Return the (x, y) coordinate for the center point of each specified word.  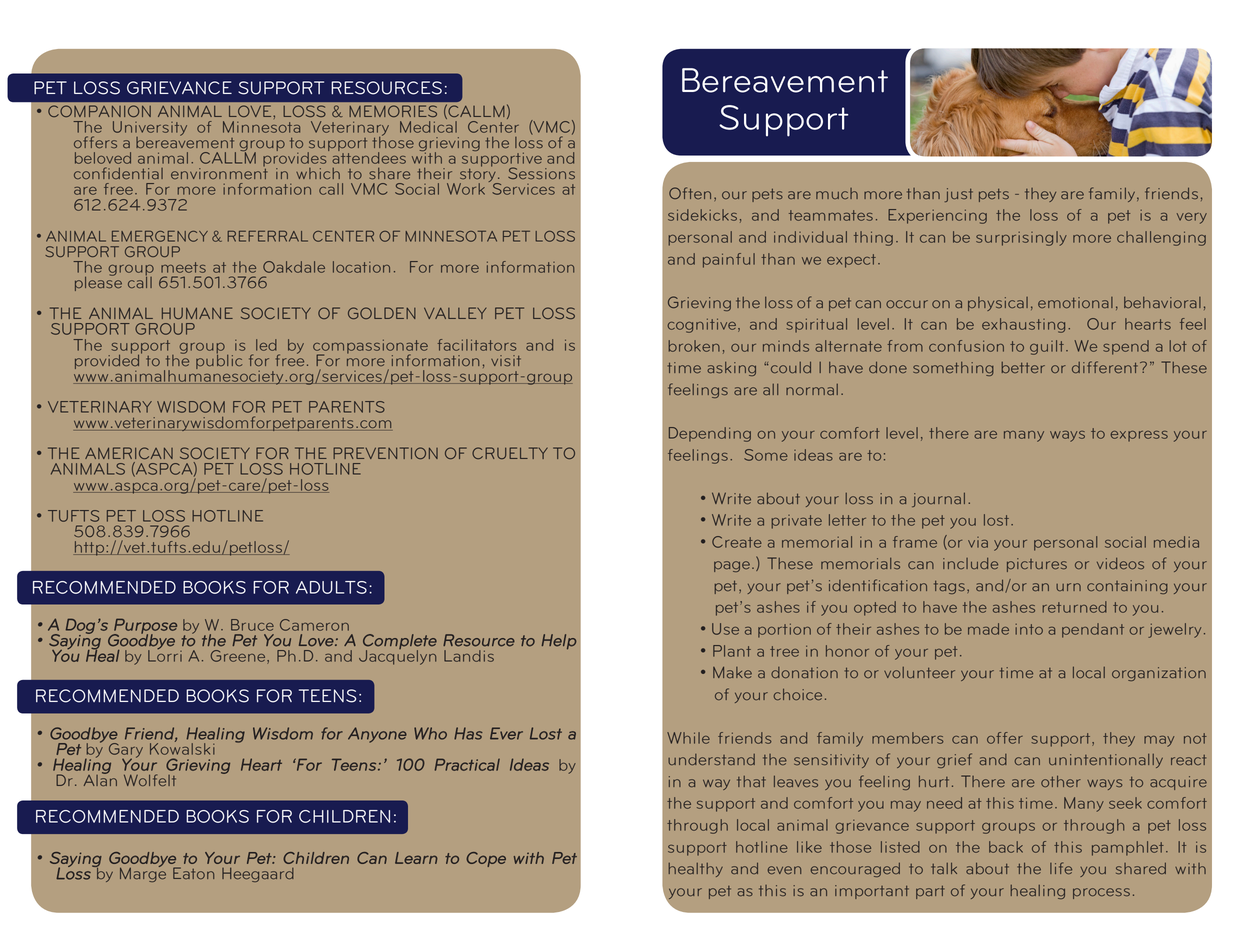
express (1139, 436)
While (688, 738)
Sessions (541, 173)
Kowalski (182, 748)
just (959, 195)
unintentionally (1106, 761)
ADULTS (331, 587)
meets (183, 267)
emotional (1075, 302)
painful (729, 260)
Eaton (193, 873)
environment (219, 173)
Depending (710, 434)
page (732, 566)
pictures (1037, 565)
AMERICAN (129, 453)
